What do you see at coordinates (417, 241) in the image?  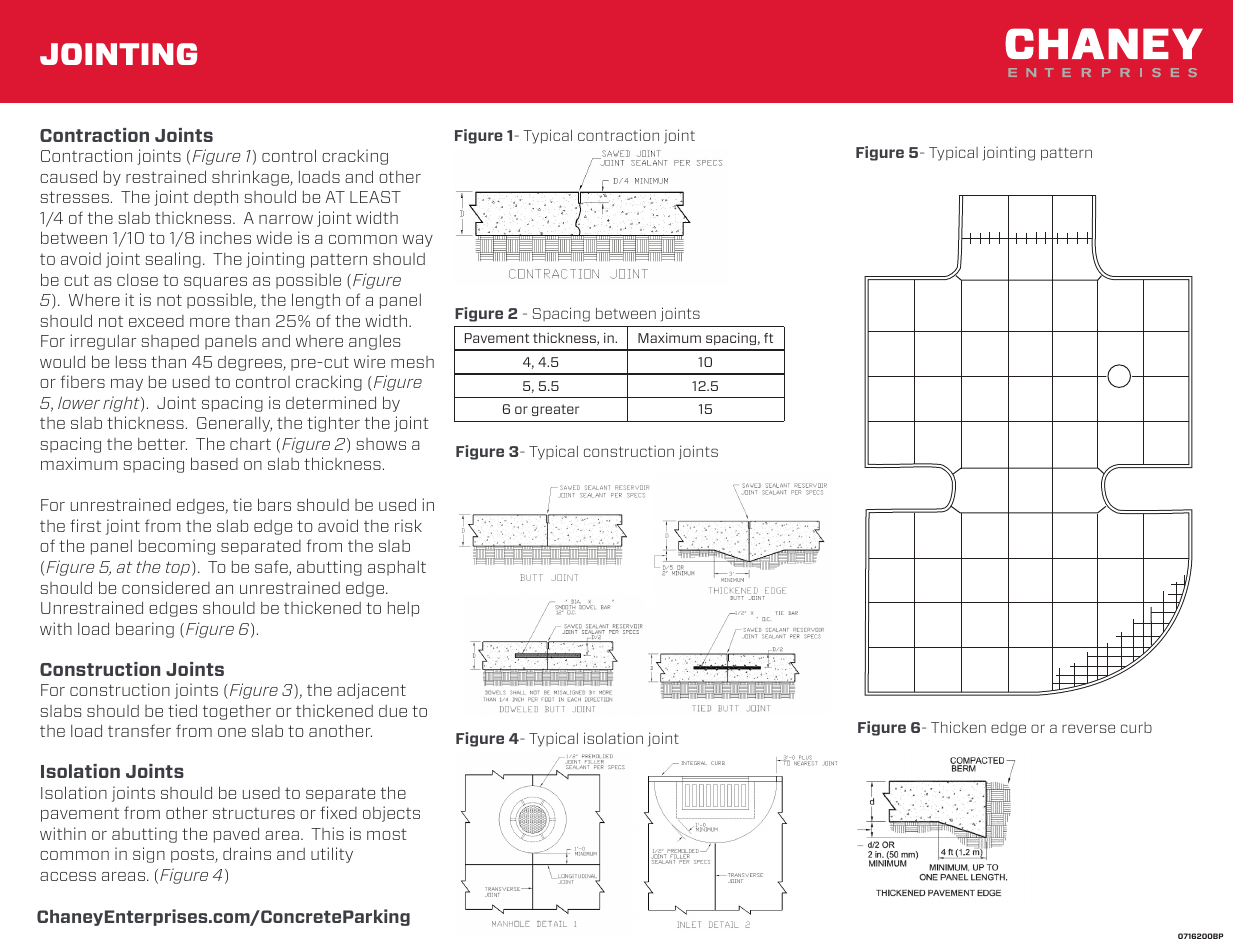 I see `way` at bounding box center [417, 241].
